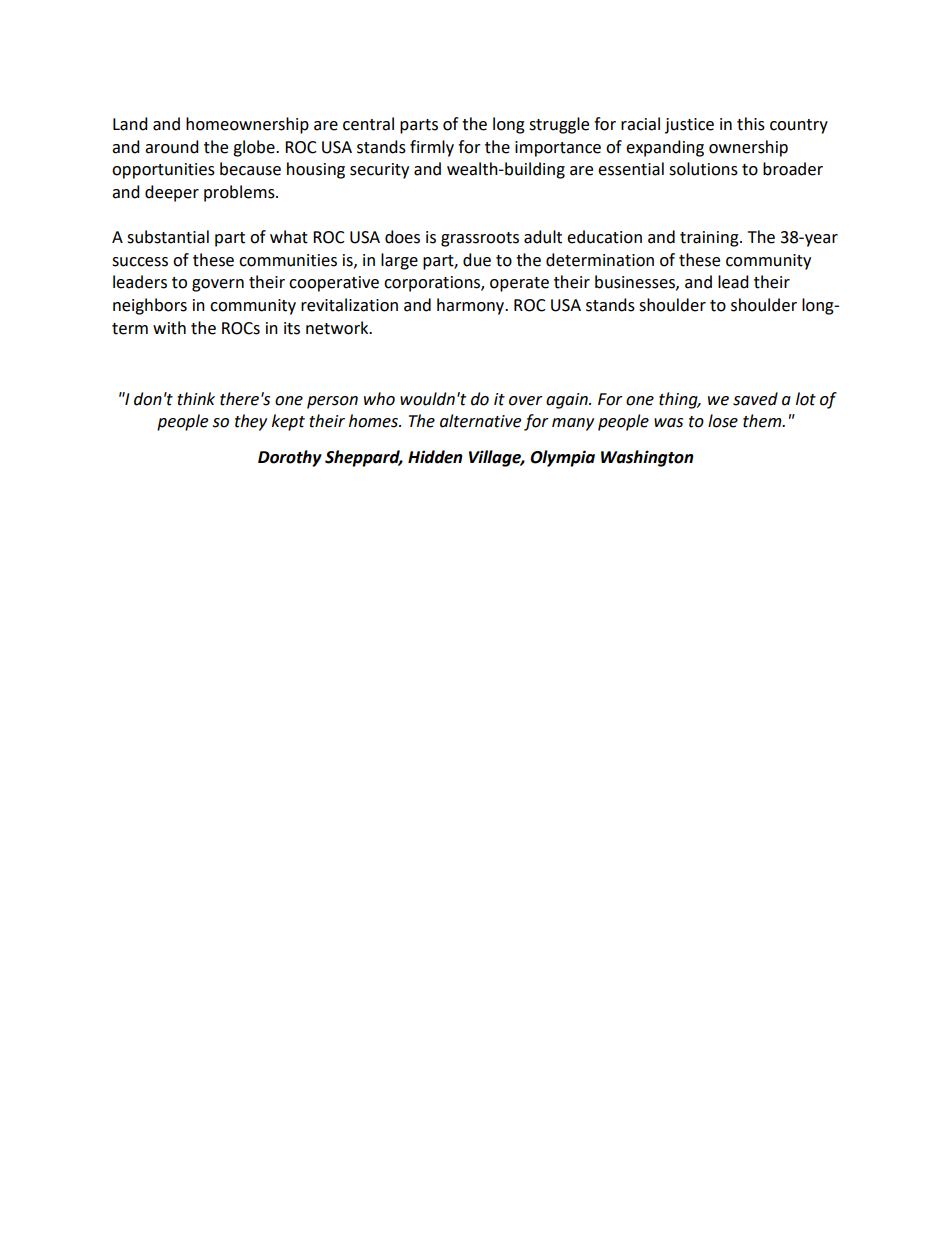 The height and width of the screenshot is (1233, 952). I want to click on substantial, so click(168, 237).
